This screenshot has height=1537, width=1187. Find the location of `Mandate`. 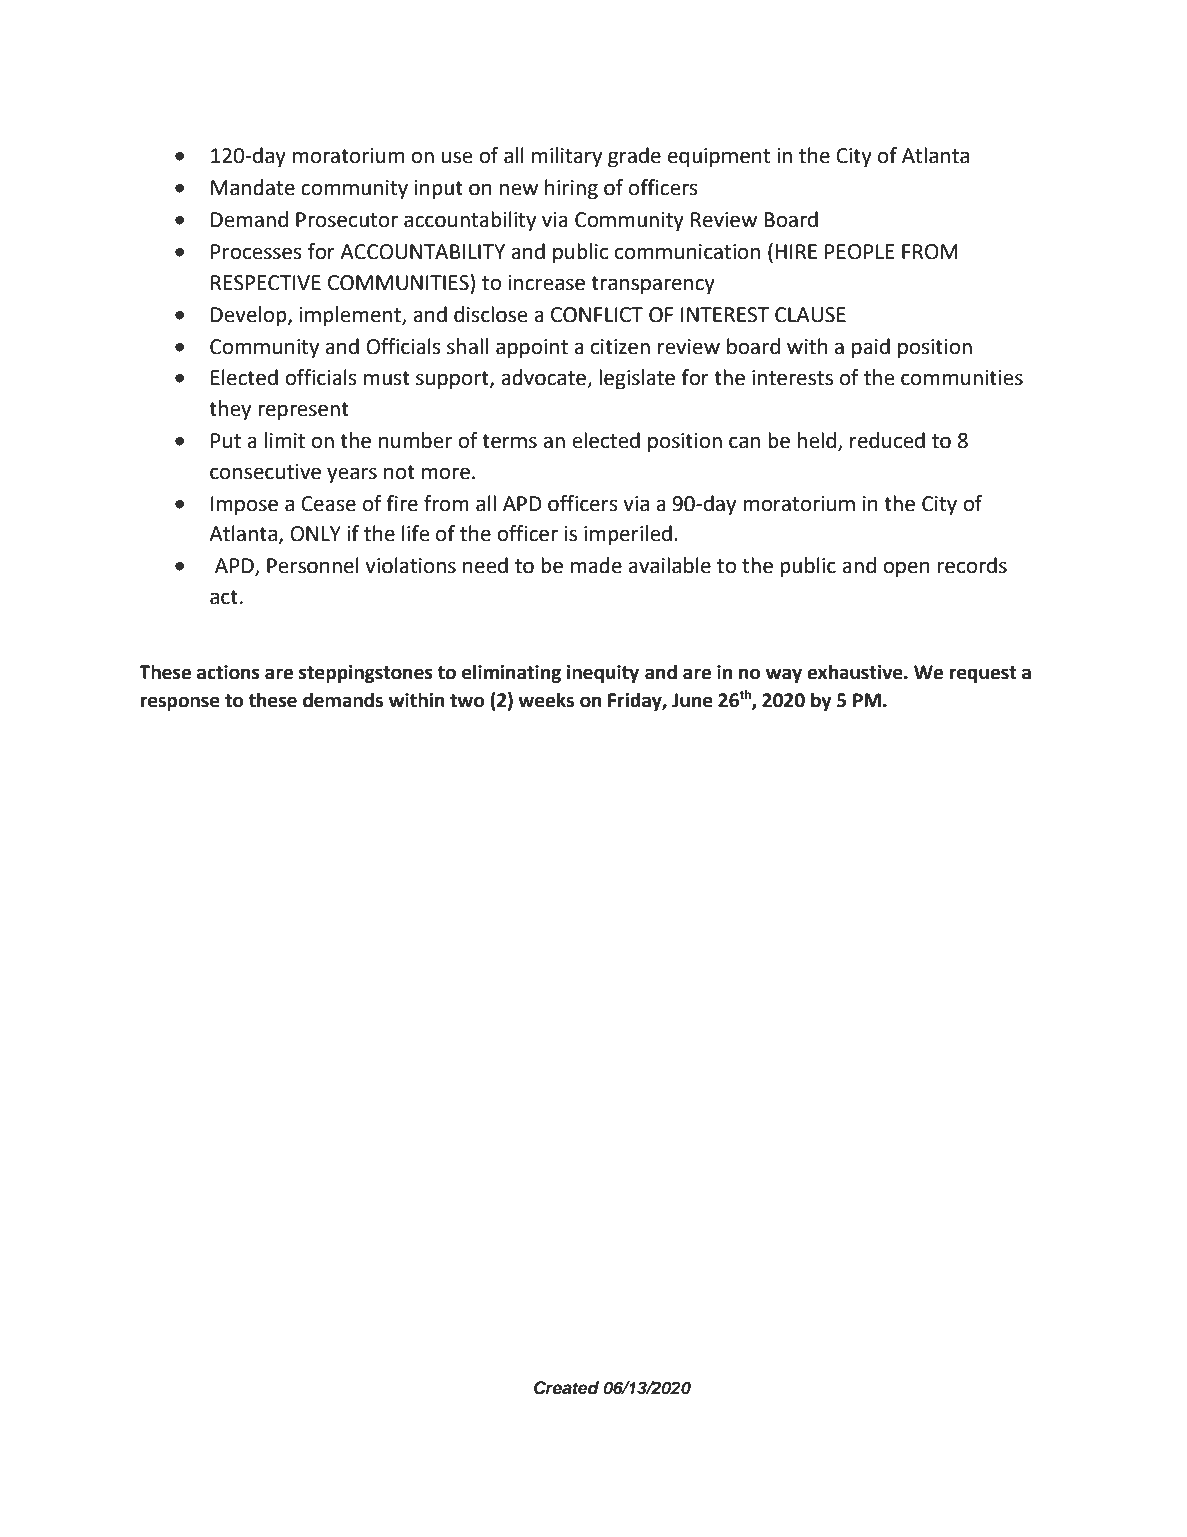

Mandate is located at coordinates (253, 187).
